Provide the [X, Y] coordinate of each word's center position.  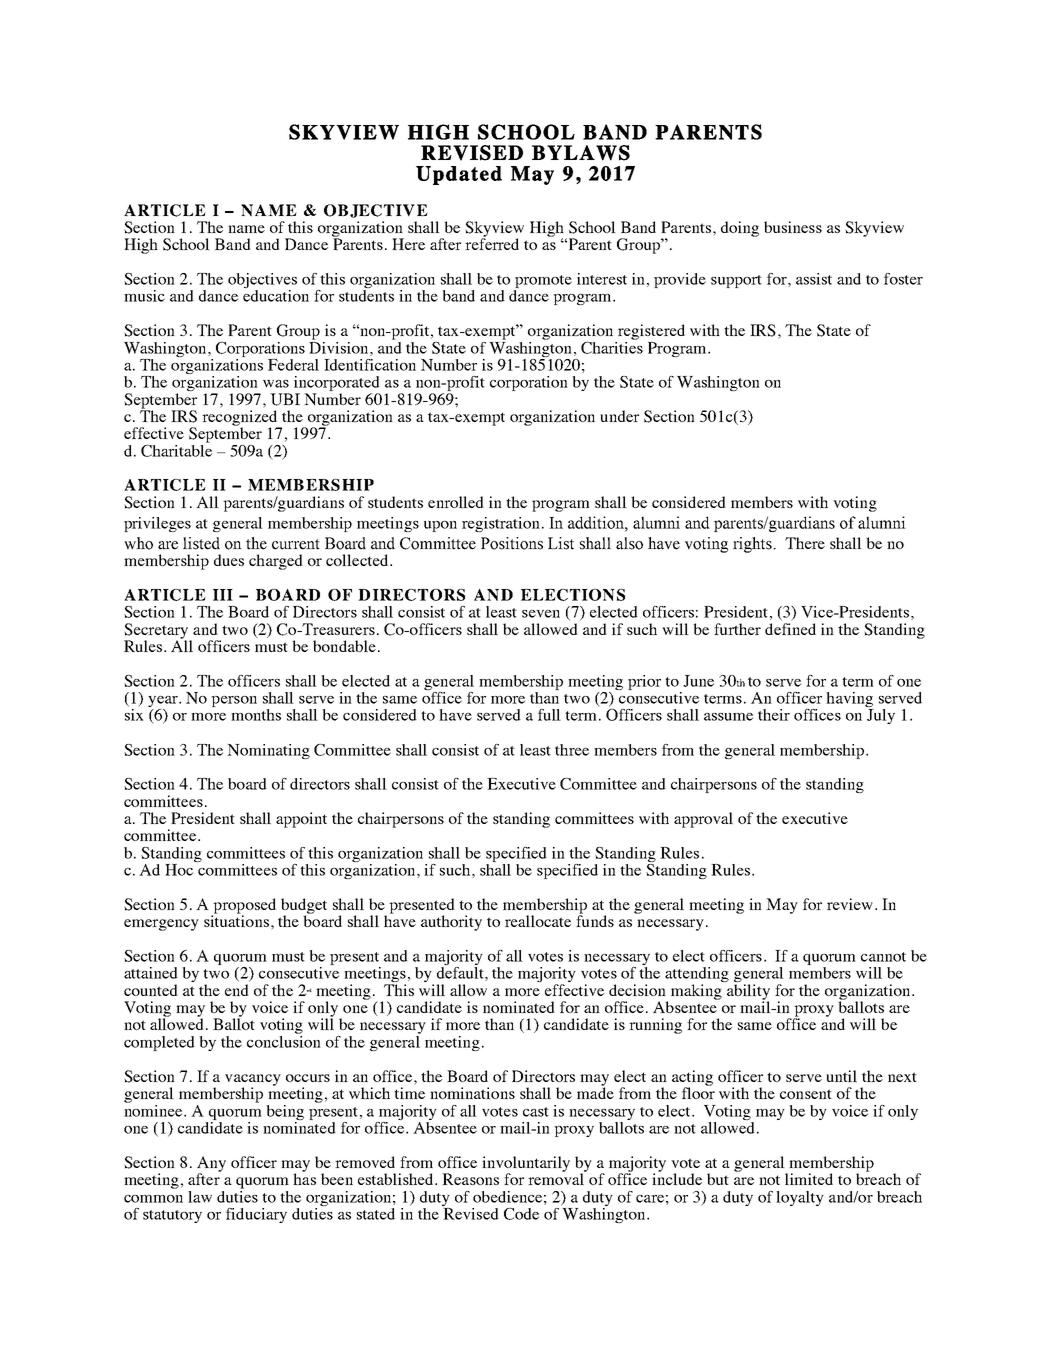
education [276, 296]
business [793, 227]
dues [229, 560]
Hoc [179, 870]
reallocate [538, 921]
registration [502, 524]
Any [211, 1165]
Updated [459, 175]
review [850, 904]
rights [753, 545]
